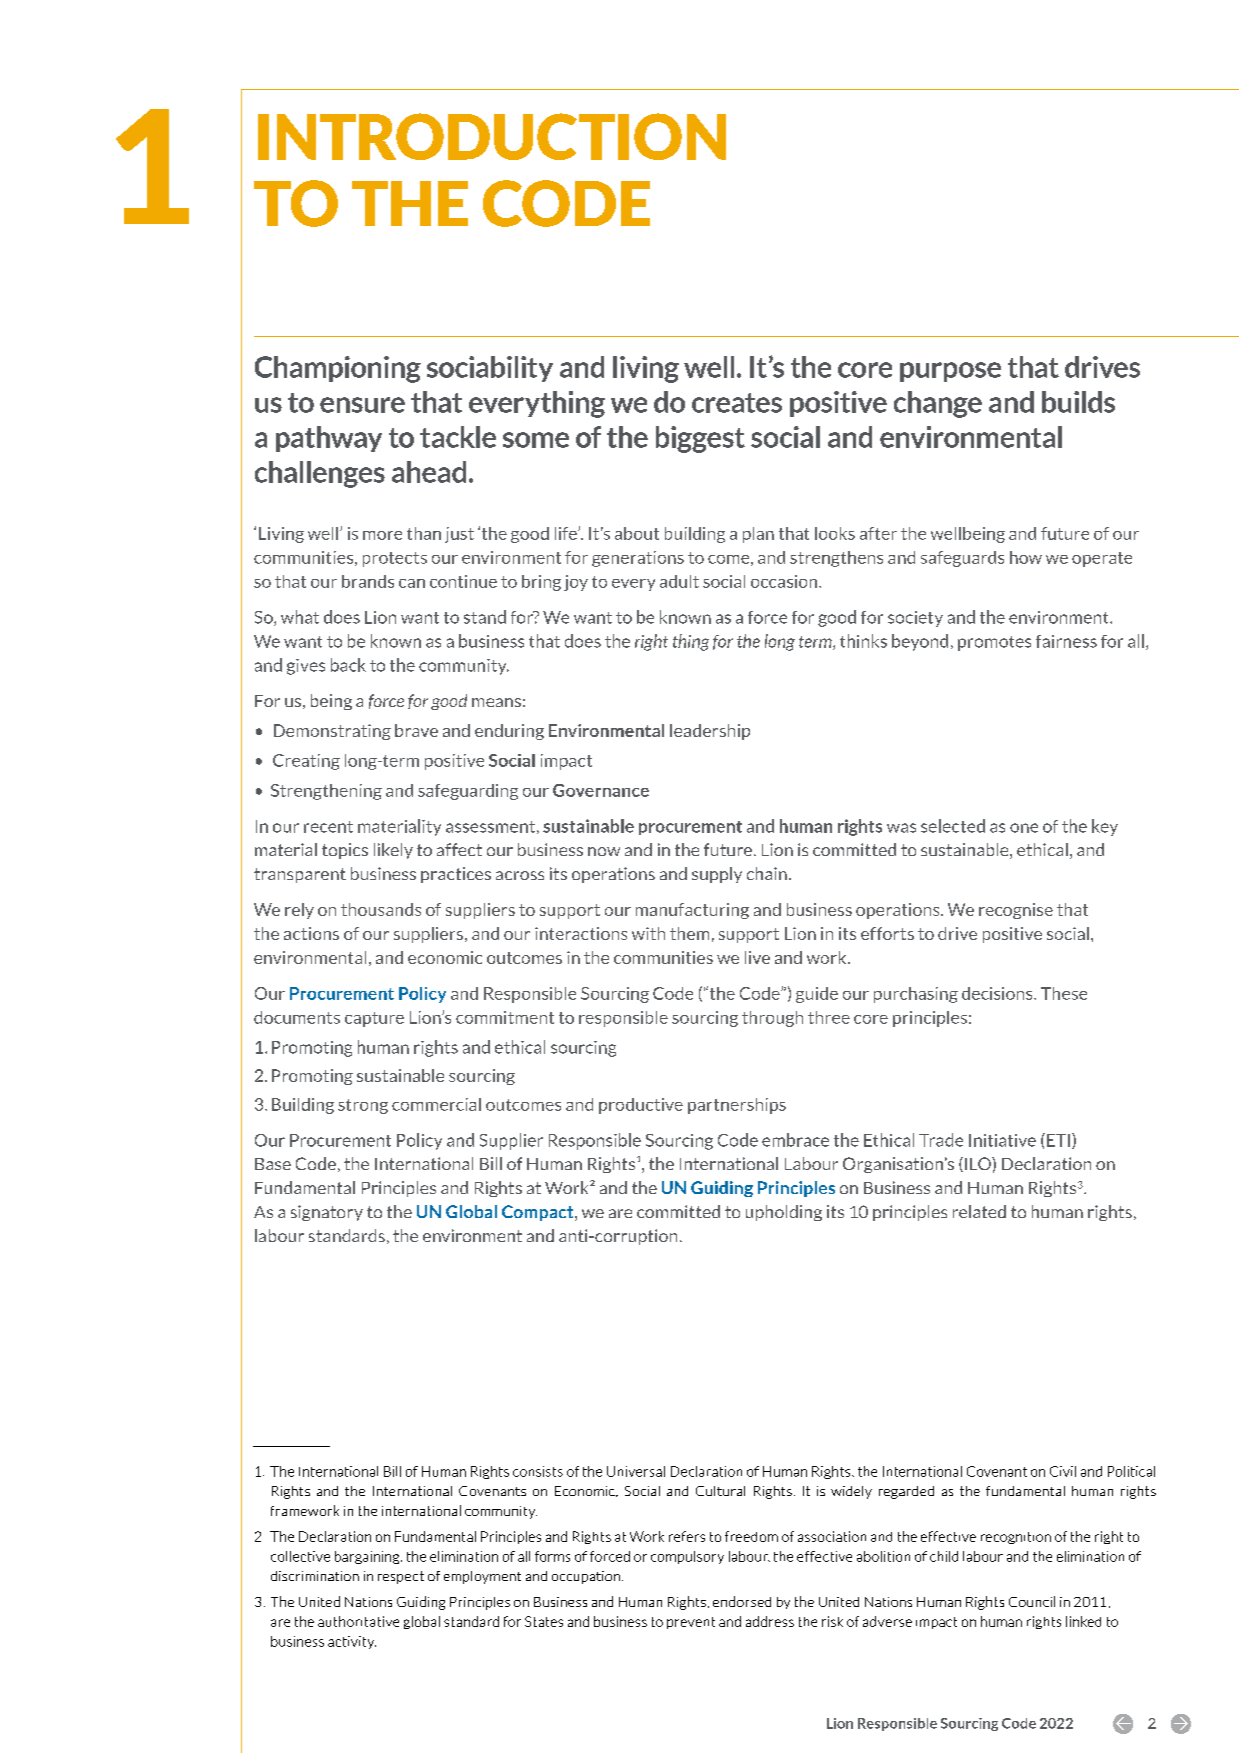  What do you see at coordinates (950, 372) in the document?
I see `purpose` at bounding box center [950, 372].
